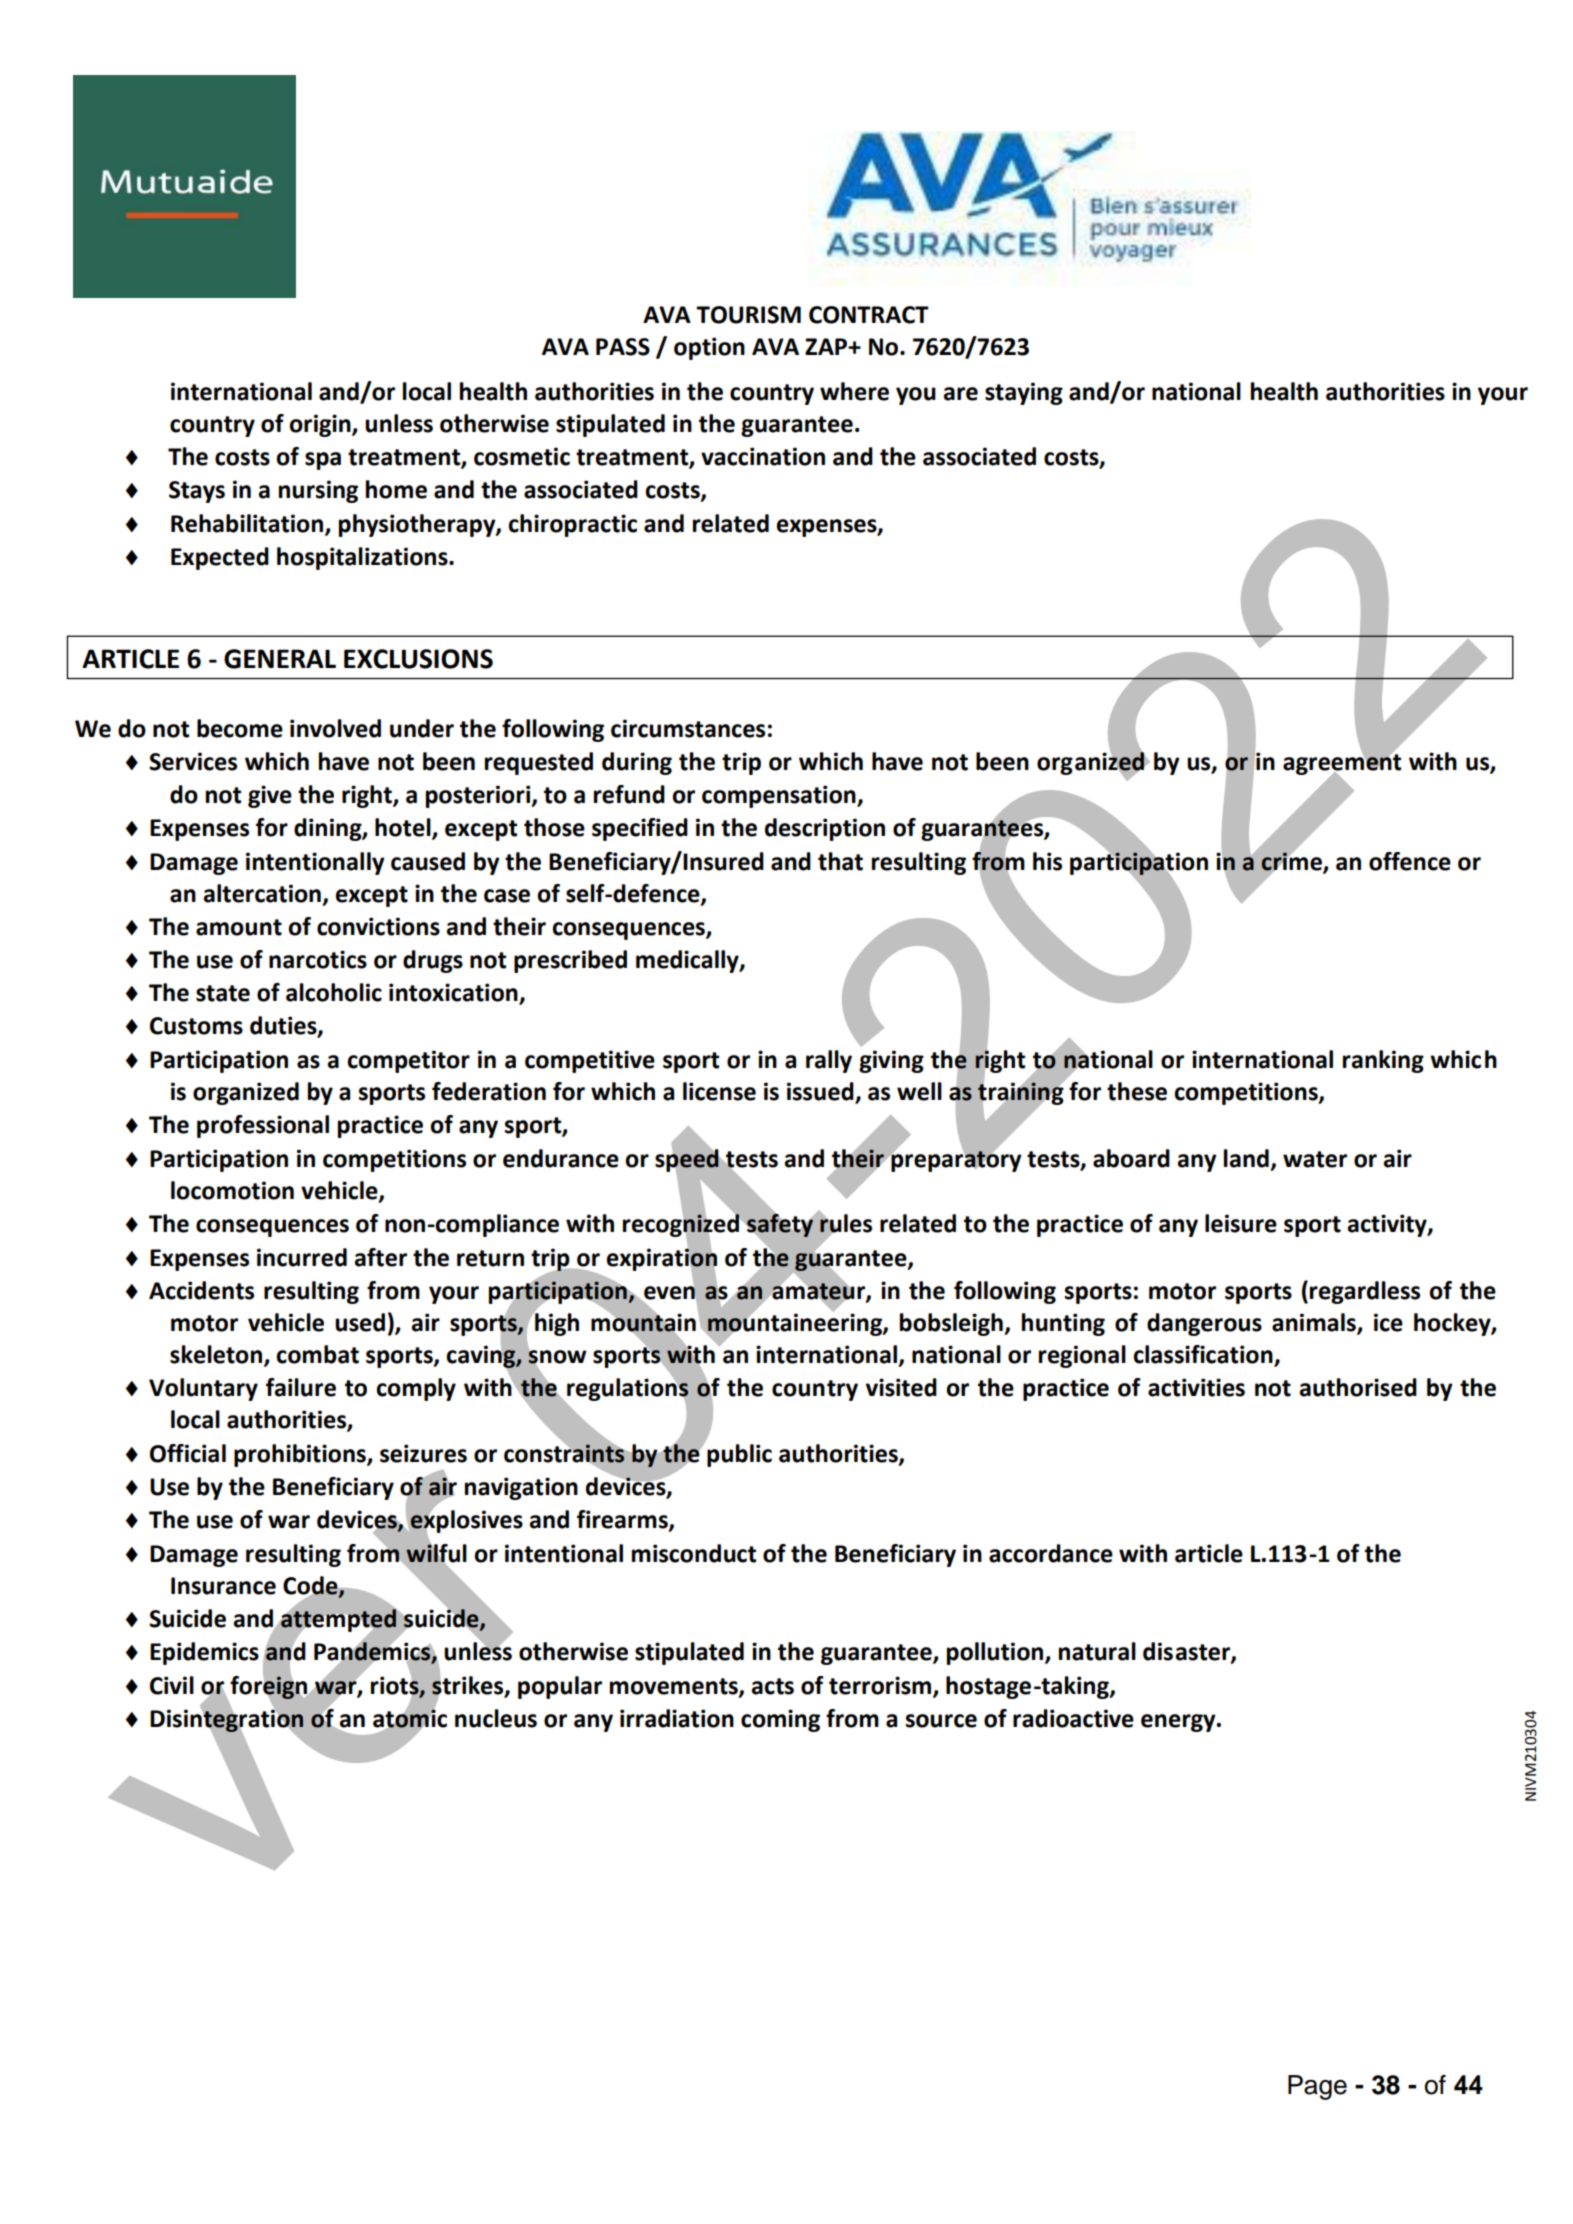  Describe the element at coordinates (321, 425) in the page. I see `origin` at that location.
